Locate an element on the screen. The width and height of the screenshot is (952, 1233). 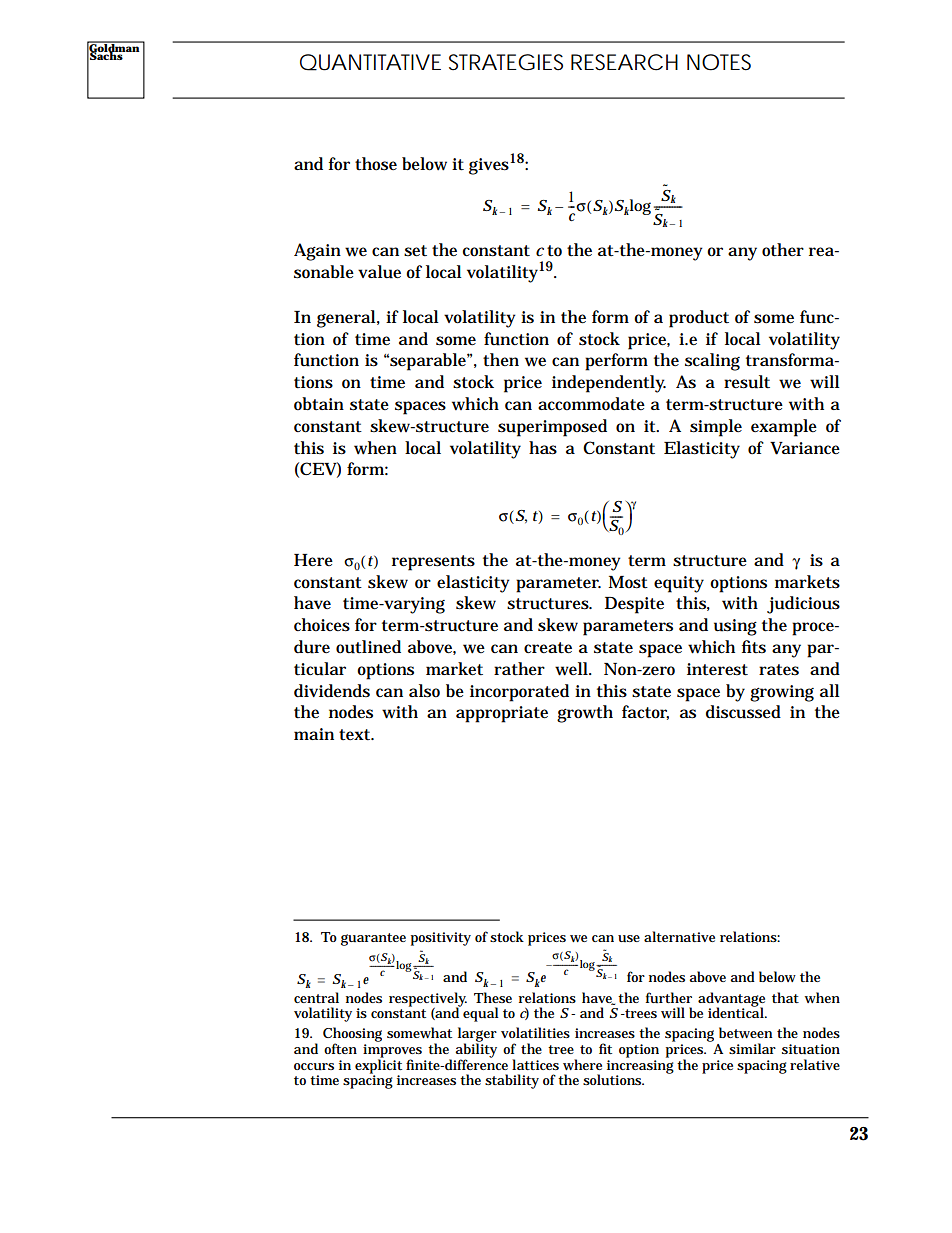
represents is located at coordinates (433, 563).
